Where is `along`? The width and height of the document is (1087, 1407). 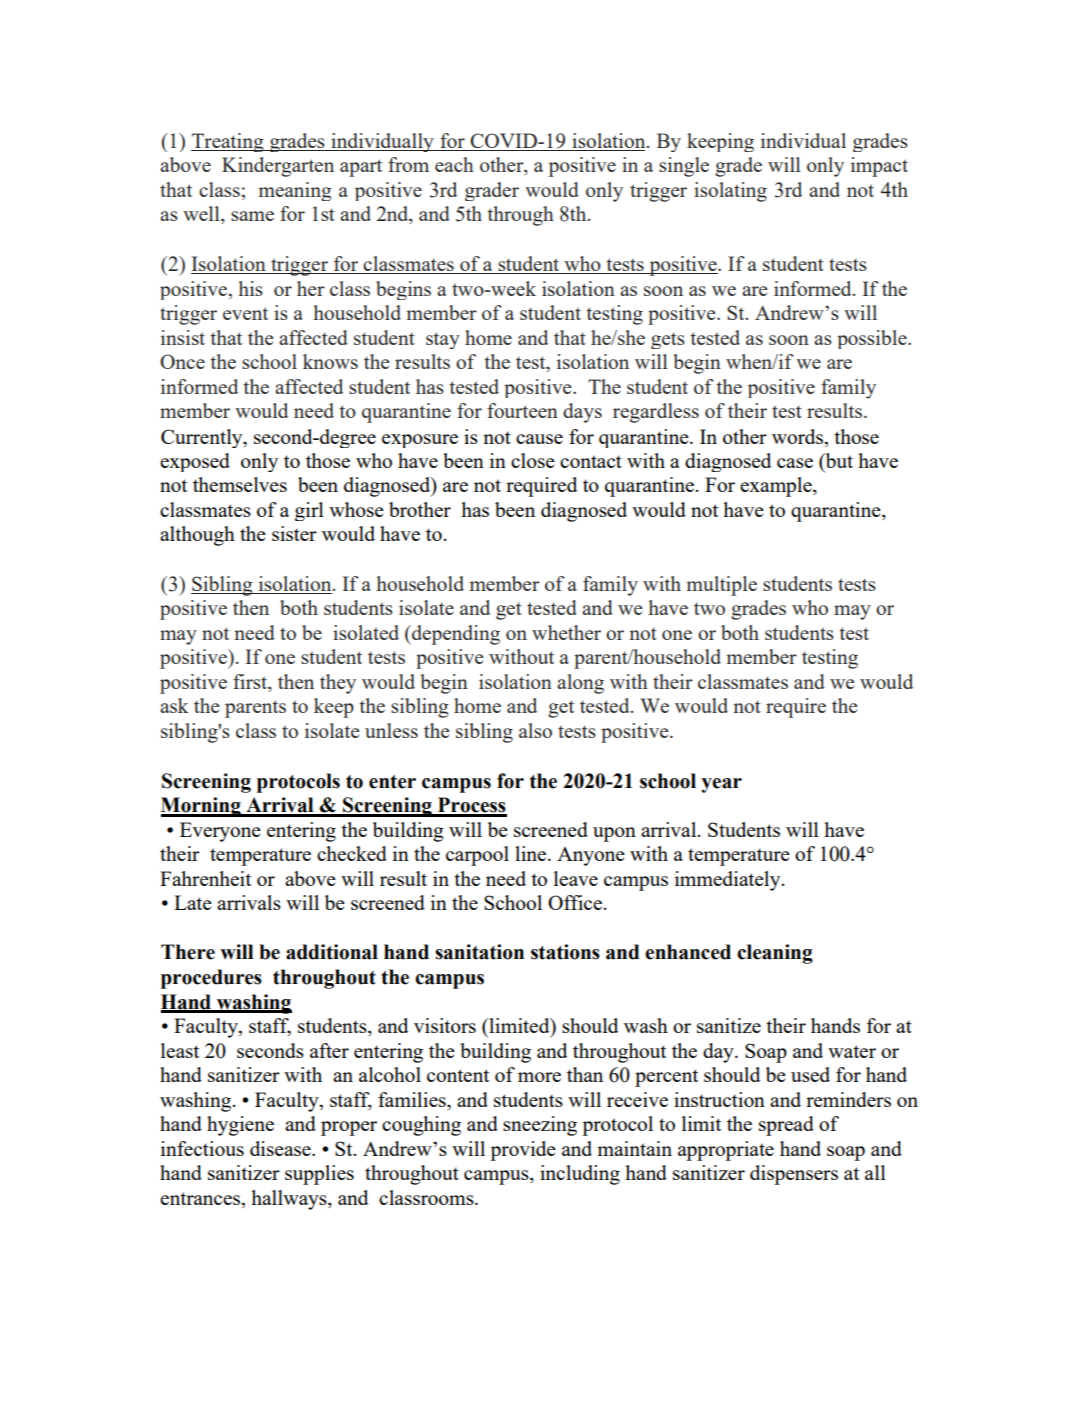
along is located at coordinates (580, 684).
